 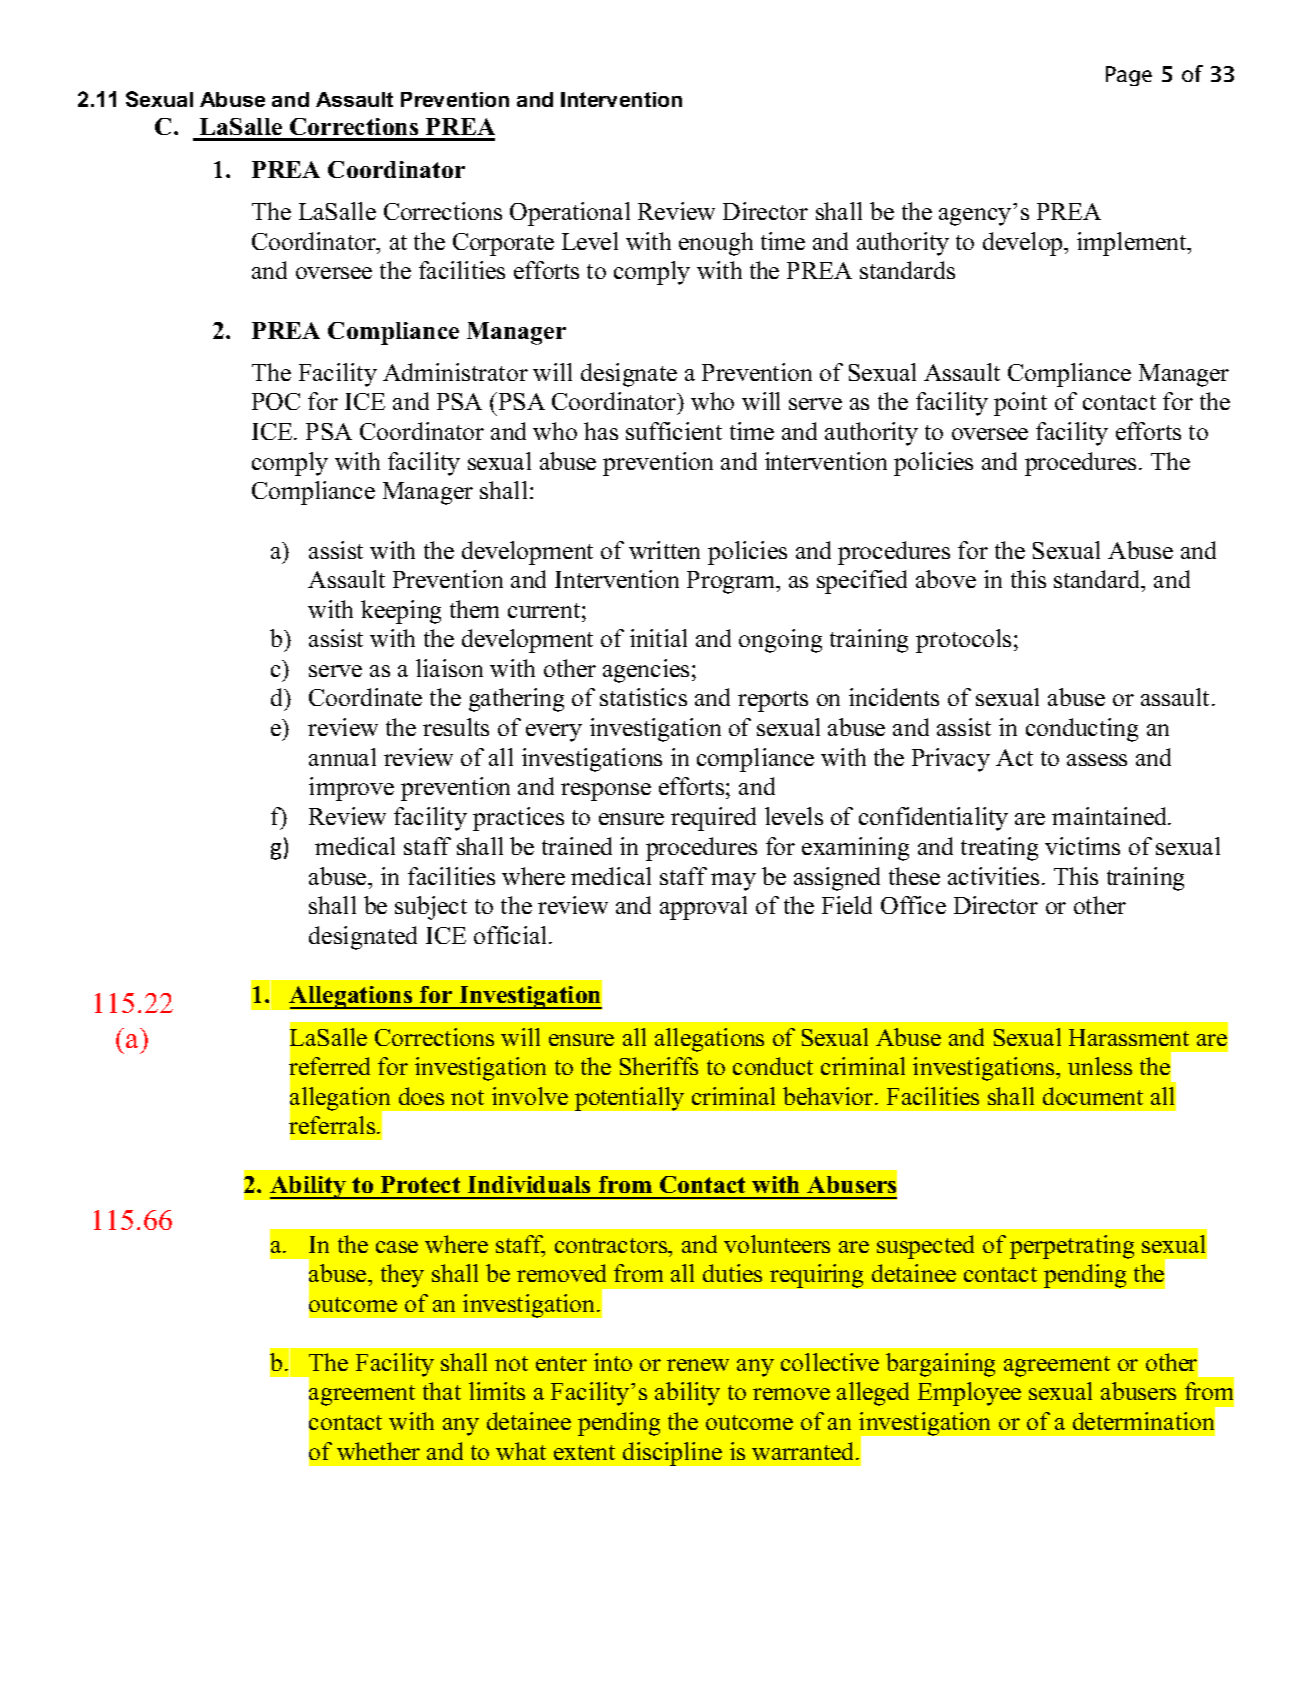 I want to click on Corporate, so click(x=503, y=244).
